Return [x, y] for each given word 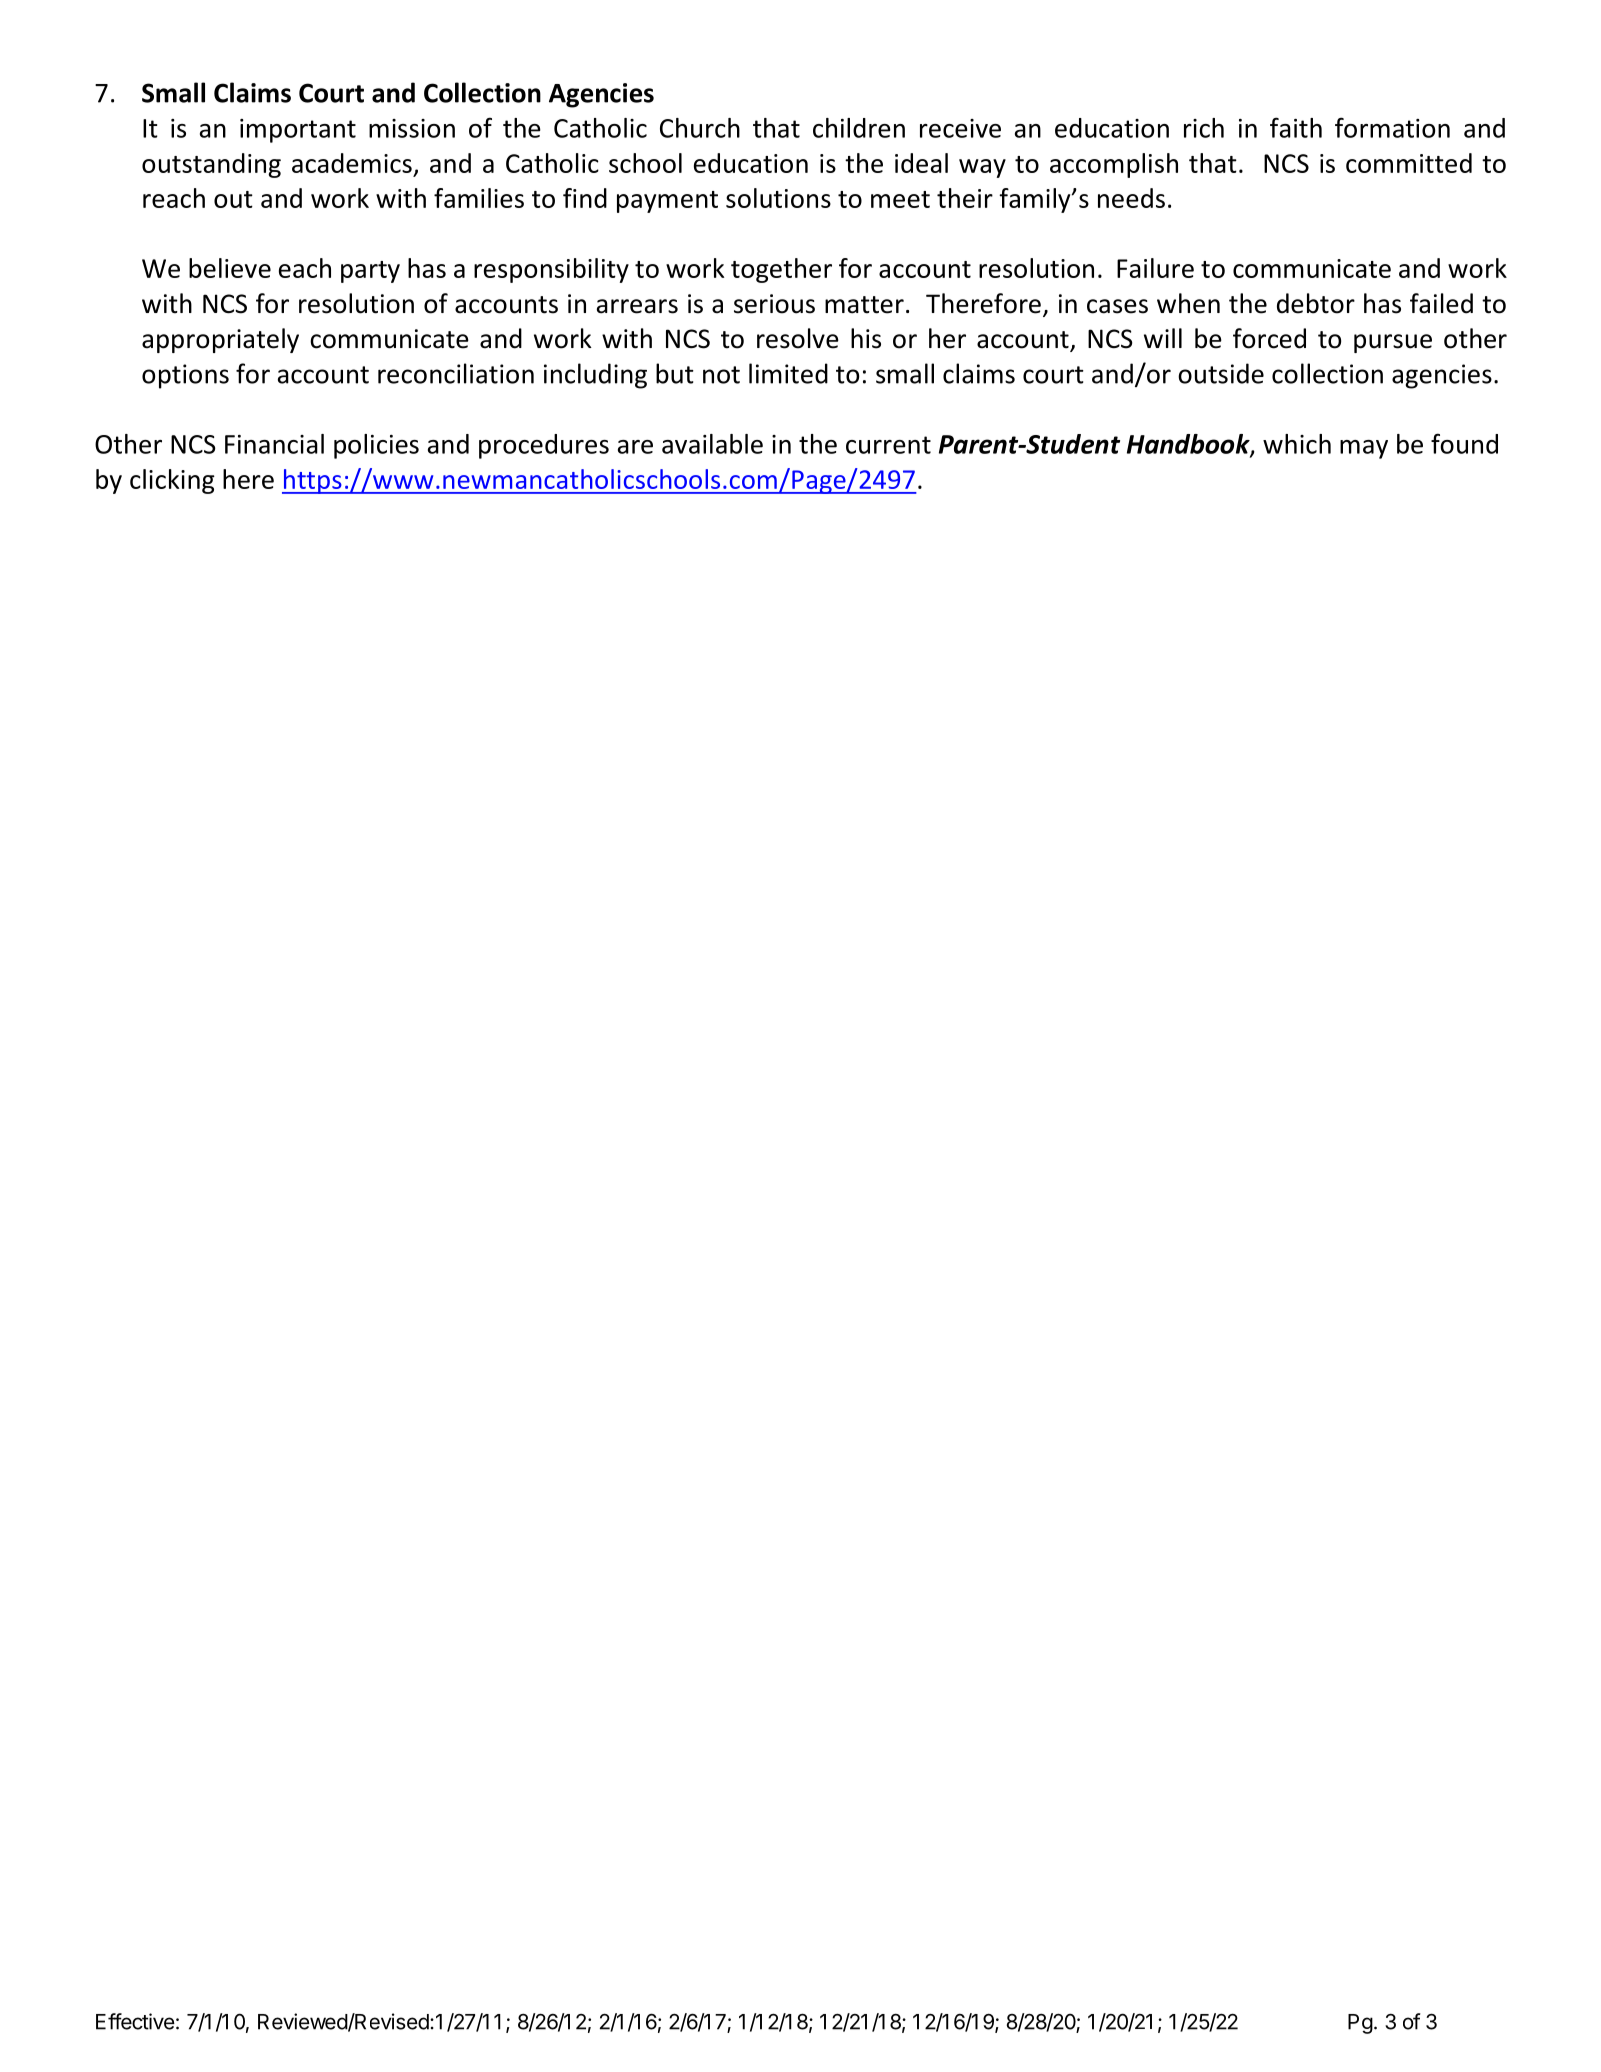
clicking [172, 481]
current [888, 445]
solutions [778, 198]
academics [352, 163]
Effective [135, 2021]
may [1364, 449]
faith [1296, 127]
